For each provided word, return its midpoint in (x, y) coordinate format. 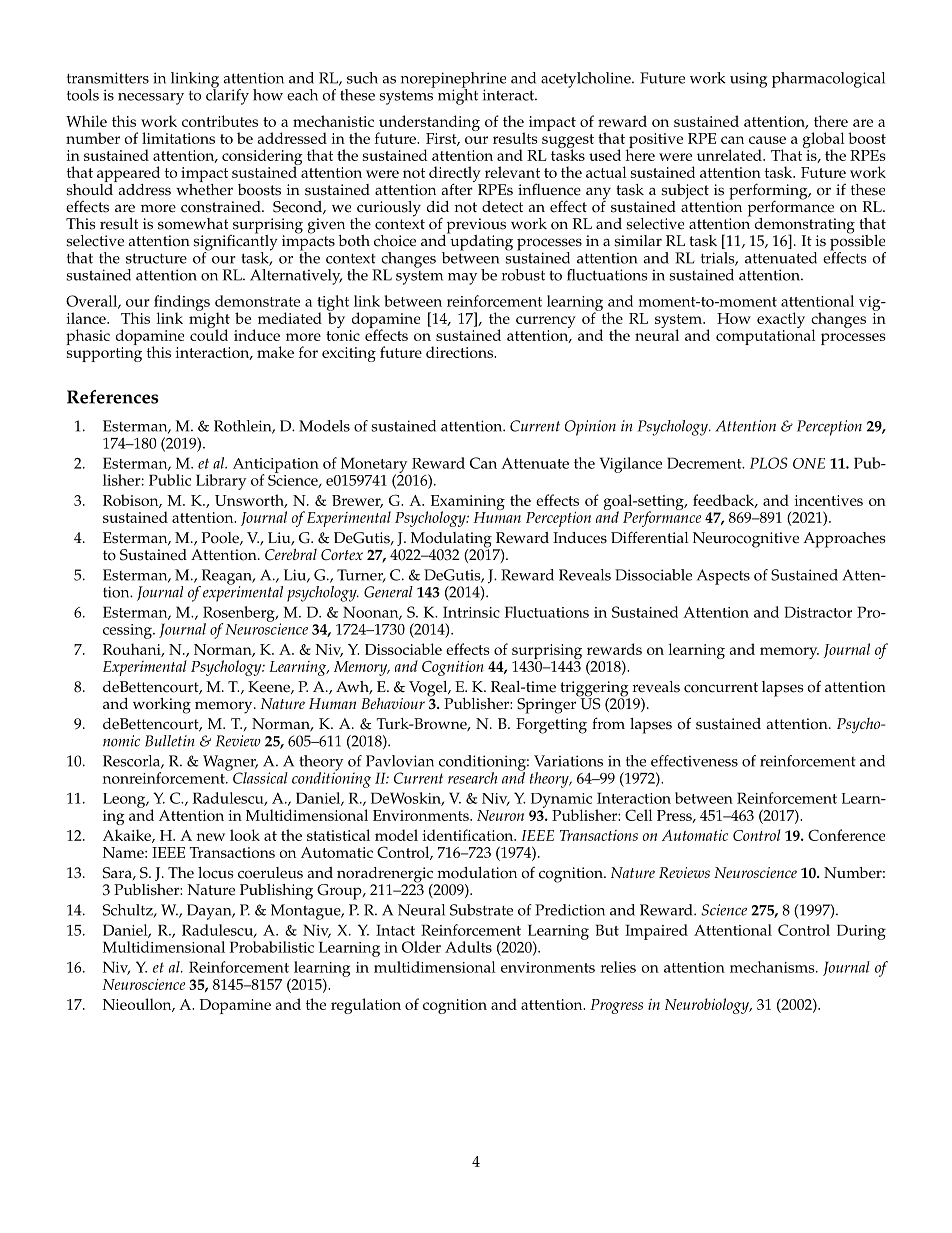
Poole (221, 538)
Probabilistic (271, 947)
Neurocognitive (746, 540)
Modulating (451, 541)
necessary (151, 99)
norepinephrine (453, 81)
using (748, 80)
